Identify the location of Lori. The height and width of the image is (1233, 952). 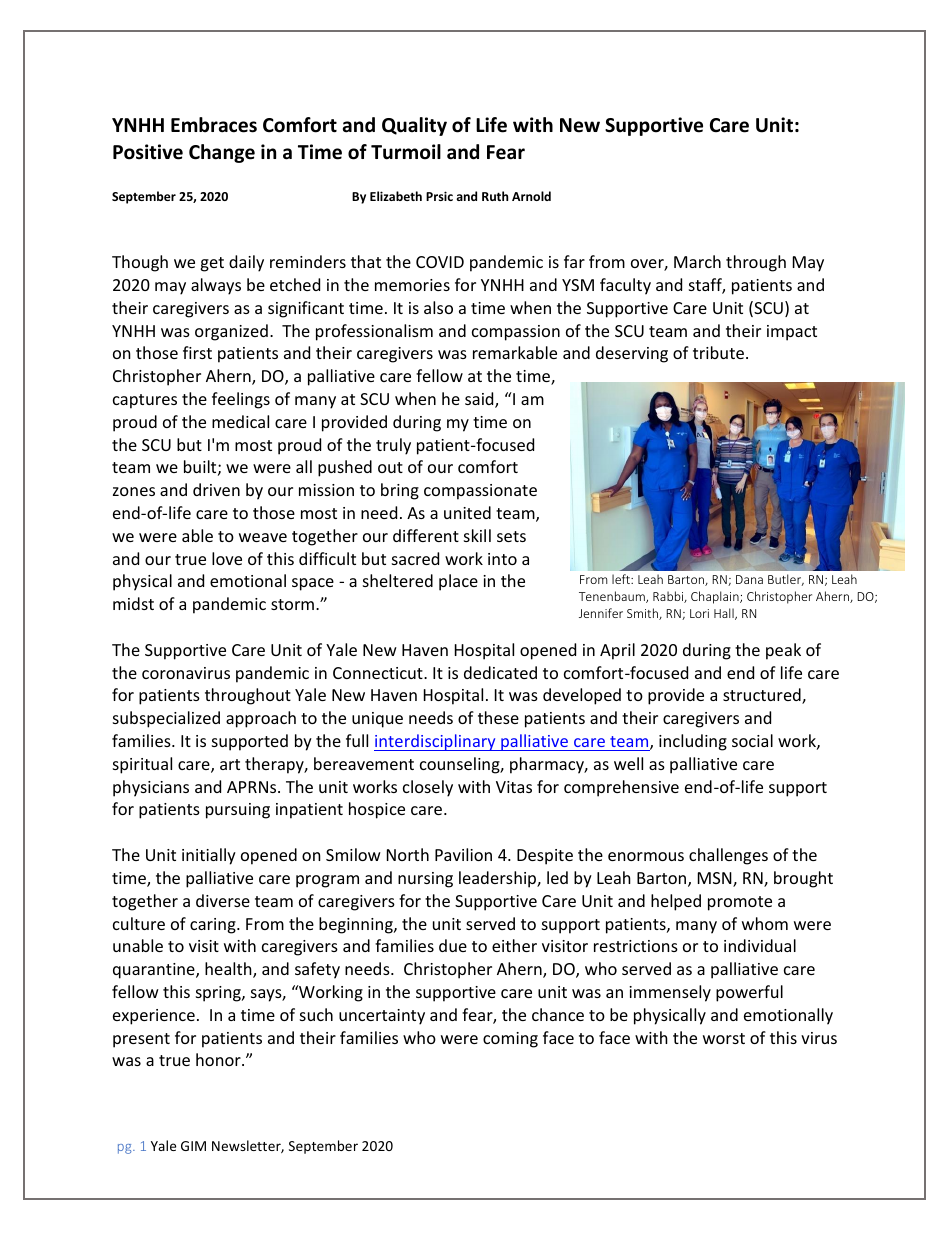
(699, 613).
